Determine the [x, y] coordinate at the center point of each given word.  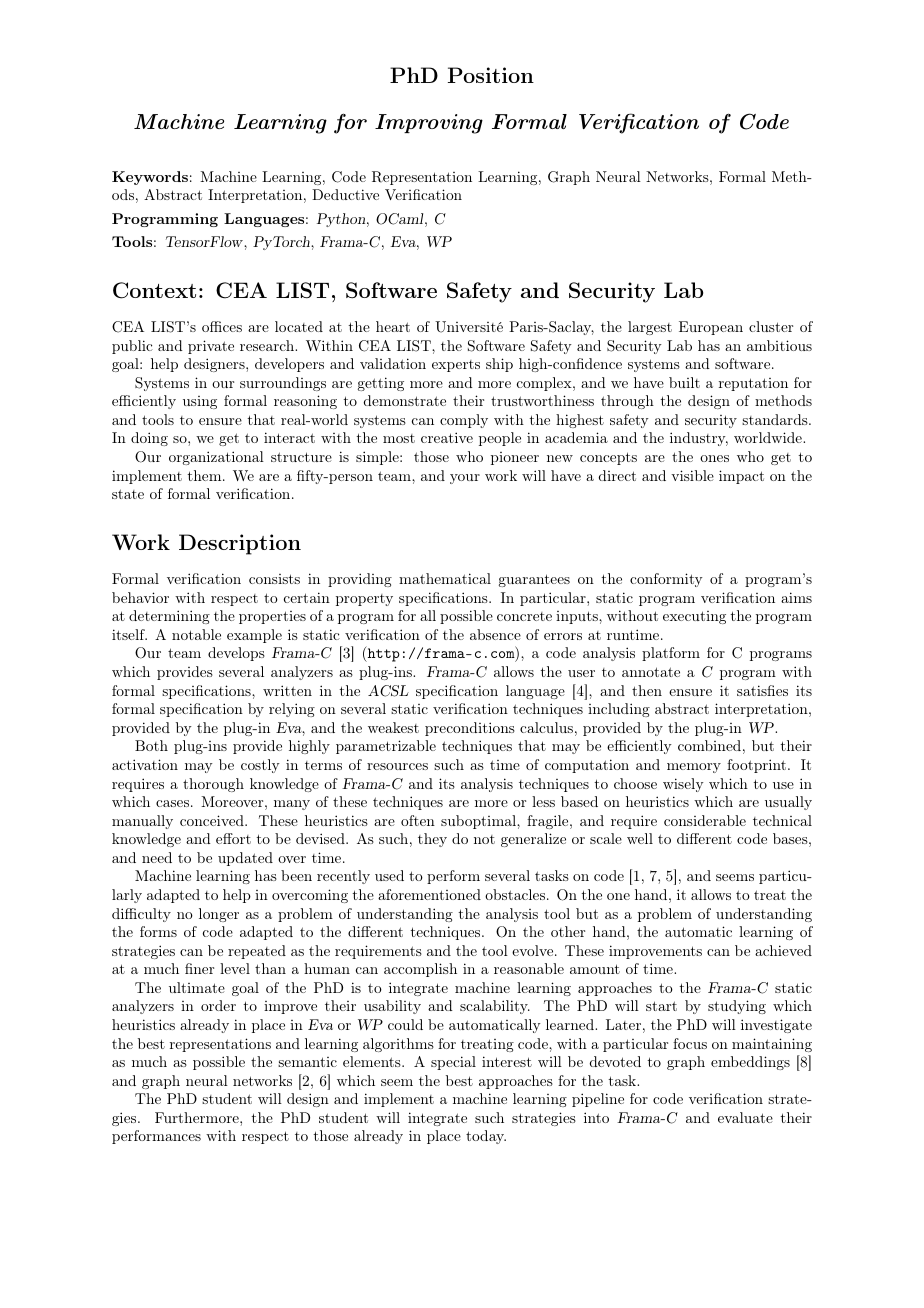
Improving [429, 124]
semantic [307, 1062]
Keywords [150, 178]
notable [196, 634]
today [486, 1137]
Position [491, 75]
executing [694, 617]
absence [495, 634]
